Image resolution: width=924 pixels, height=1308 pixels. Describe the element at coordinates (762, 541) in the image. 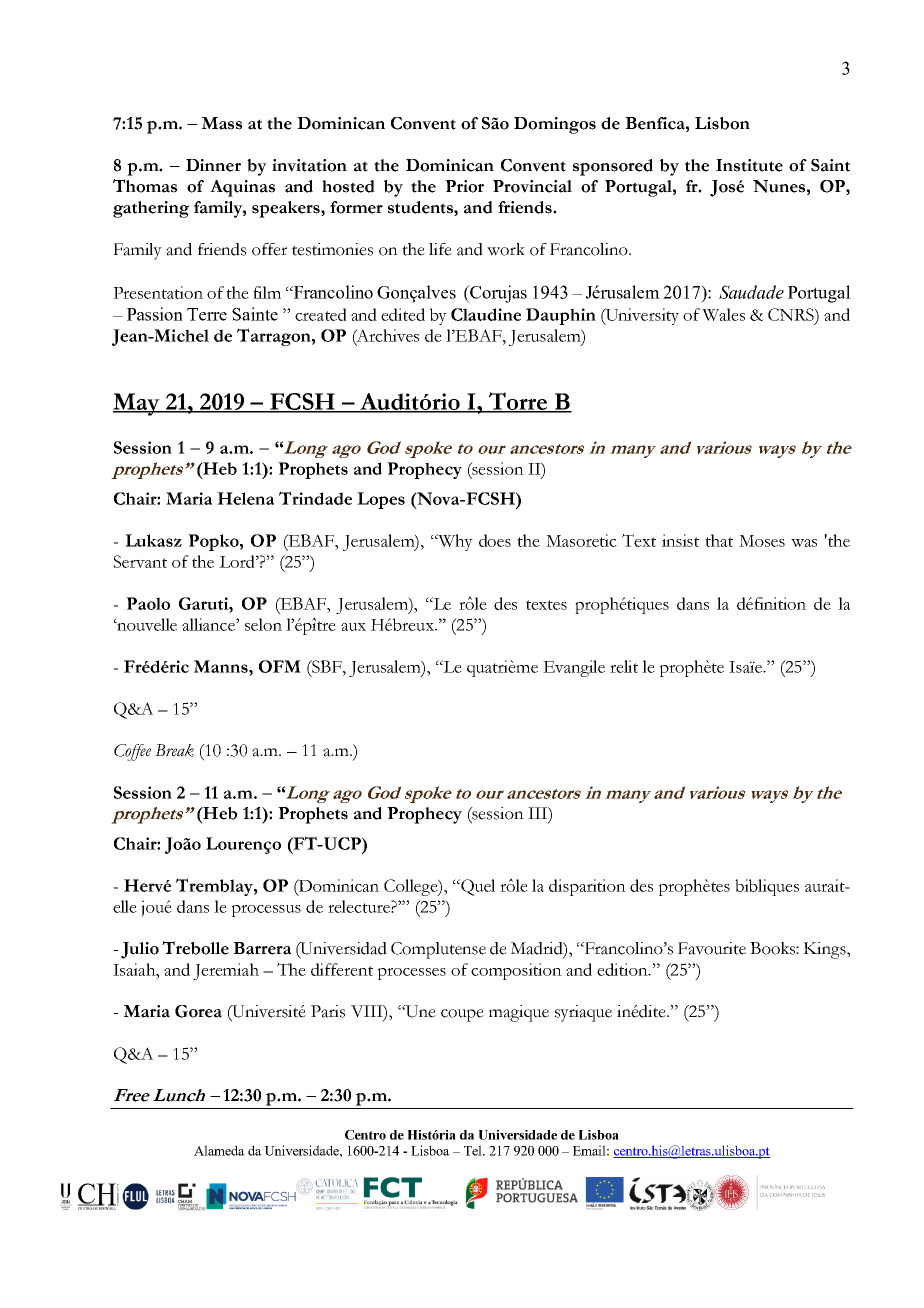

I see `Moses` at that location.
